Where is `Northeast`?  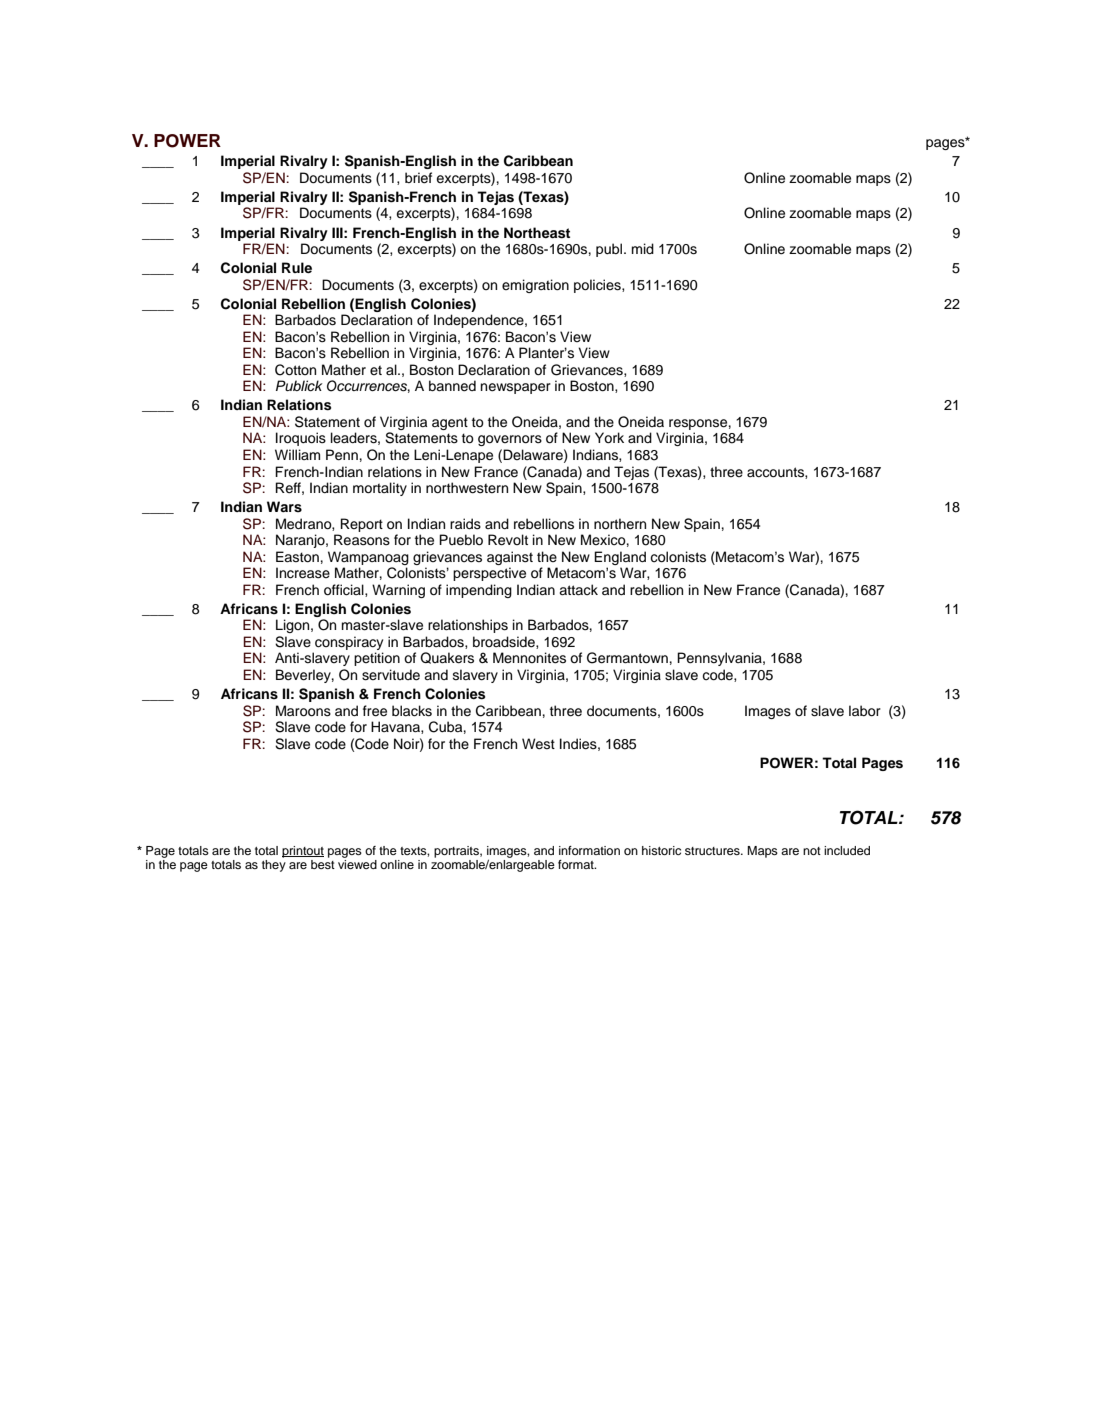 Northeast is located at coordinates (537, 233).
